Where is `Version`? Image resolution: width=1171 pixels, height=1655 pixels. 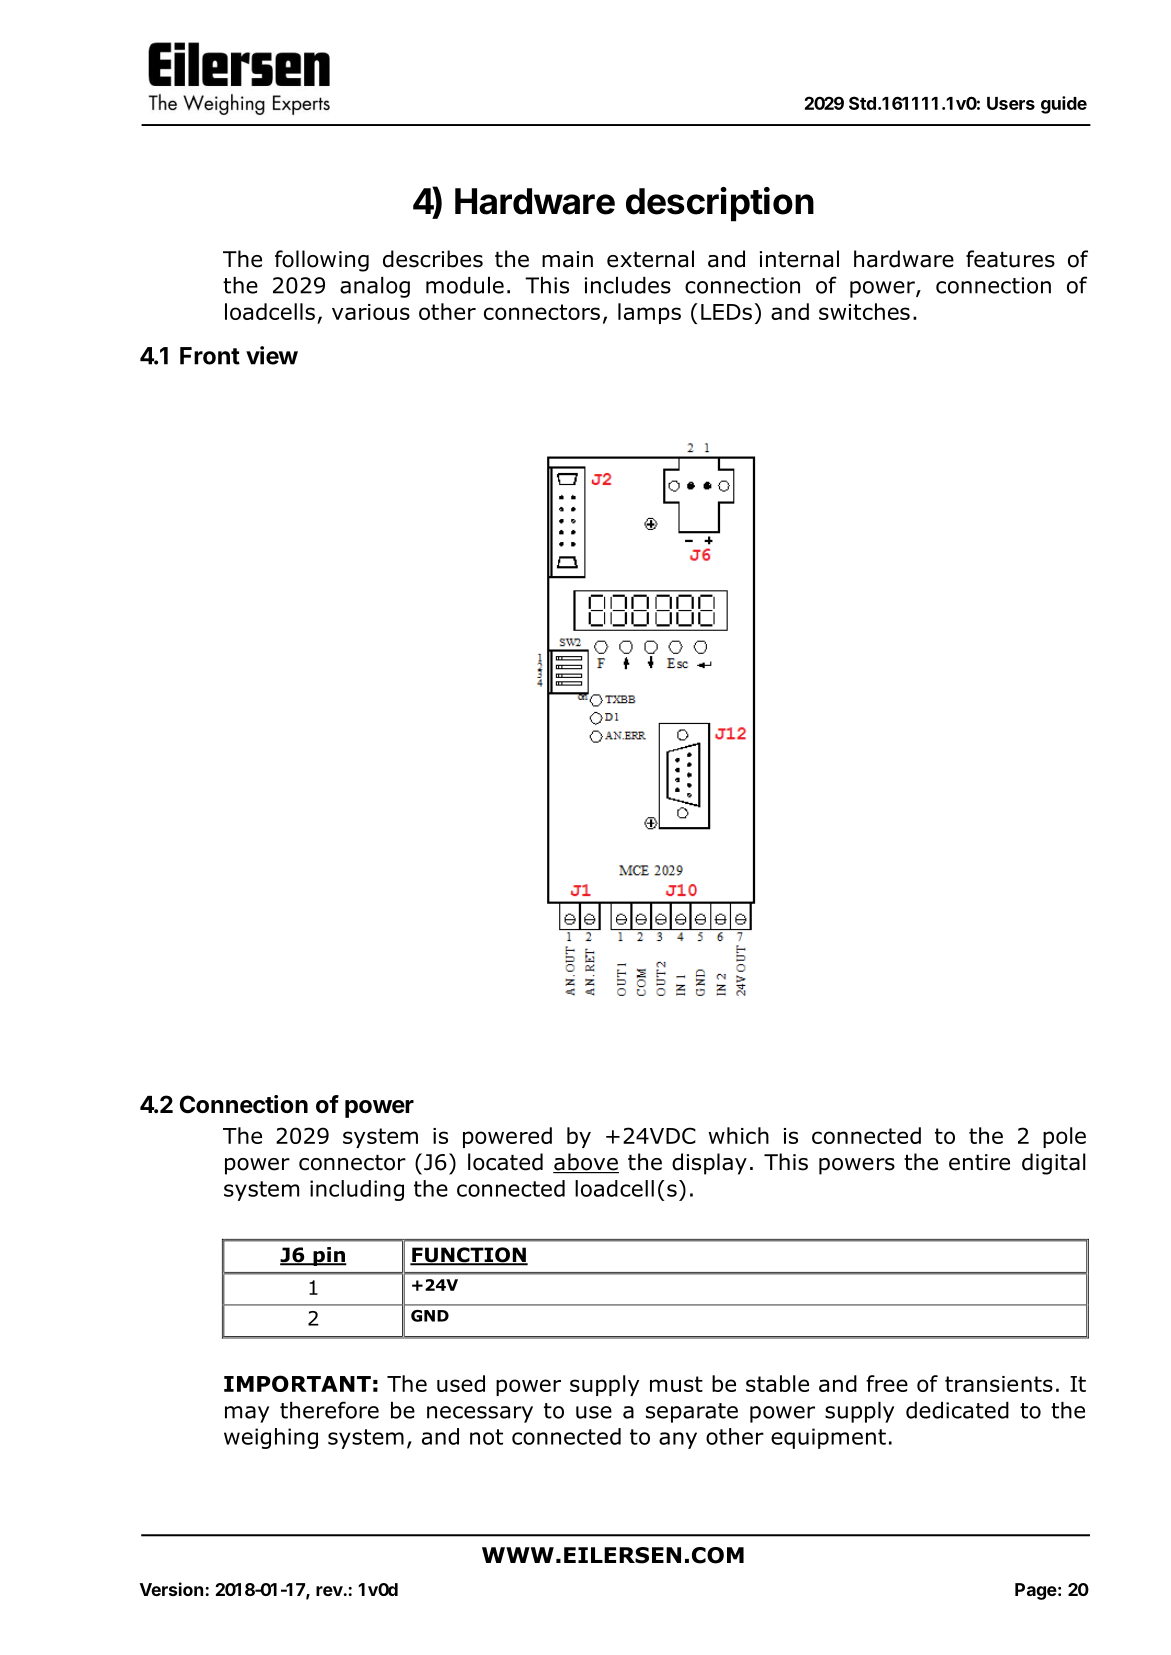
Version is located at coordinates (171, 1589).
